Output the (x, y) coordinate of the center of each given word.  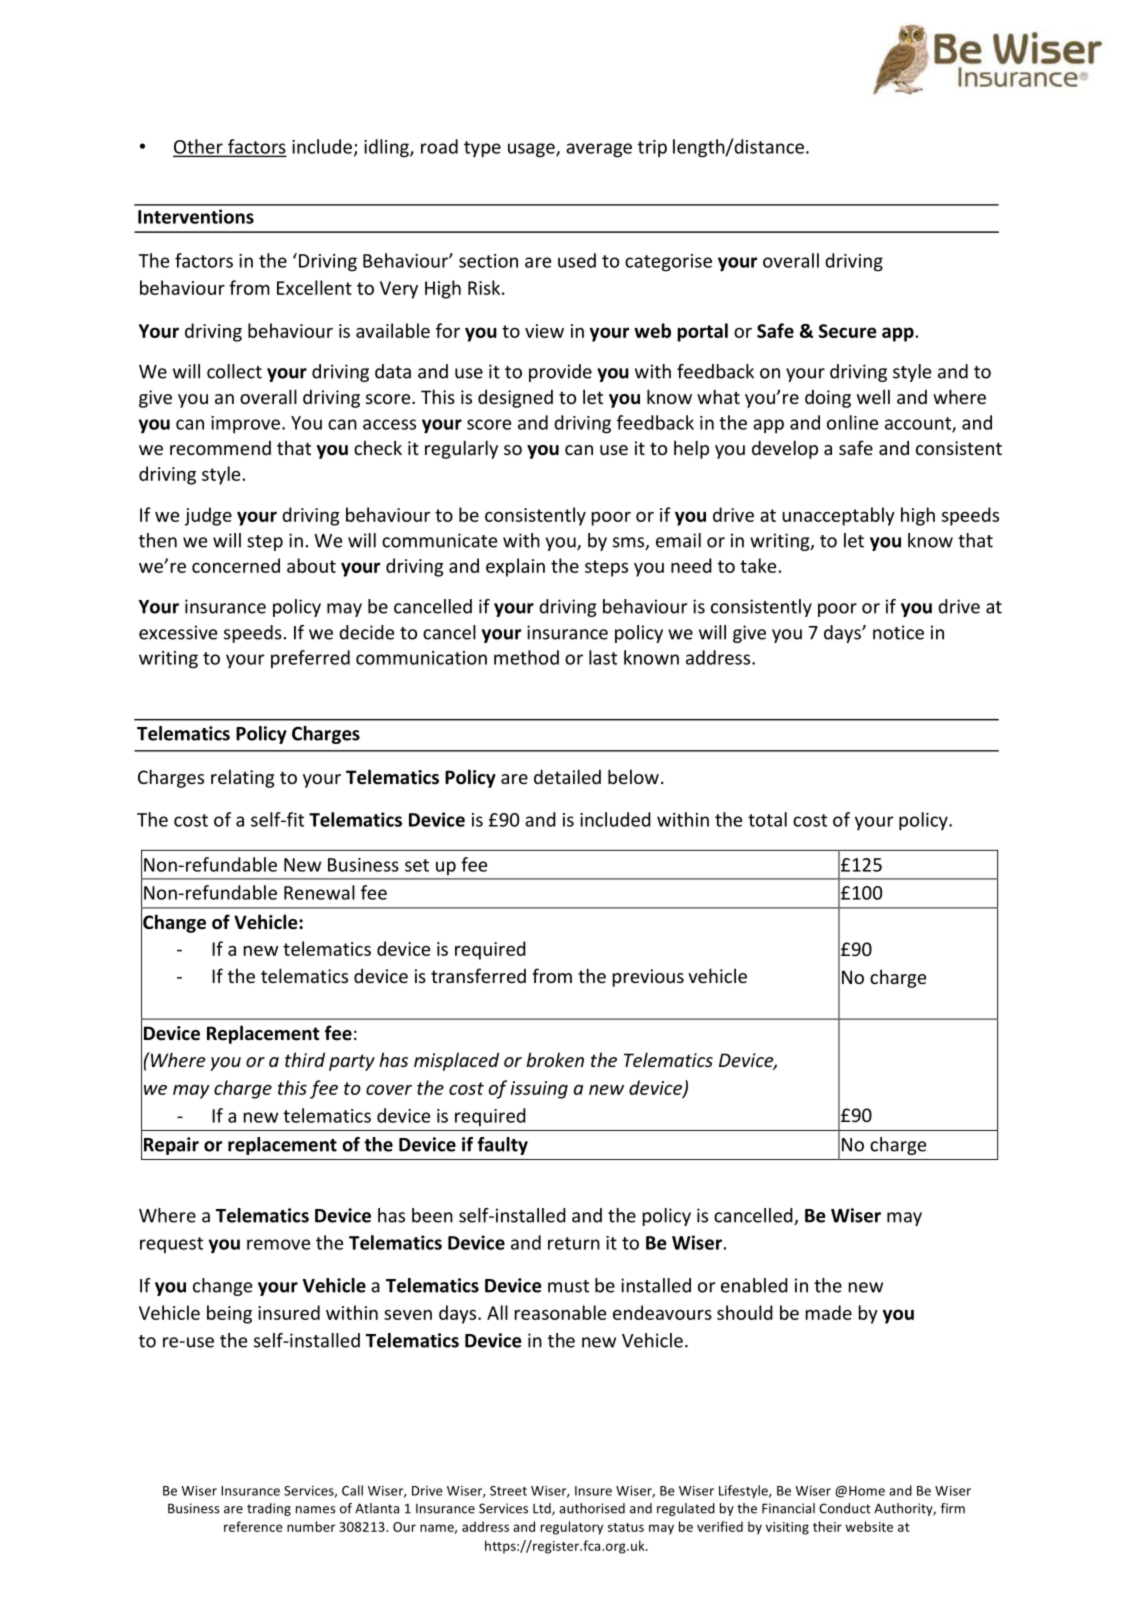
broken (555, 1059)
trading (269, 1509)
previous (648, 978)
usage (532, 150)
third (305, 1059)
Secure (848, 331)
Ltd (543, 1509)
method (526, 657)
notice (898, 632)
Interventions (196, 216)
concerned (236, 565)
